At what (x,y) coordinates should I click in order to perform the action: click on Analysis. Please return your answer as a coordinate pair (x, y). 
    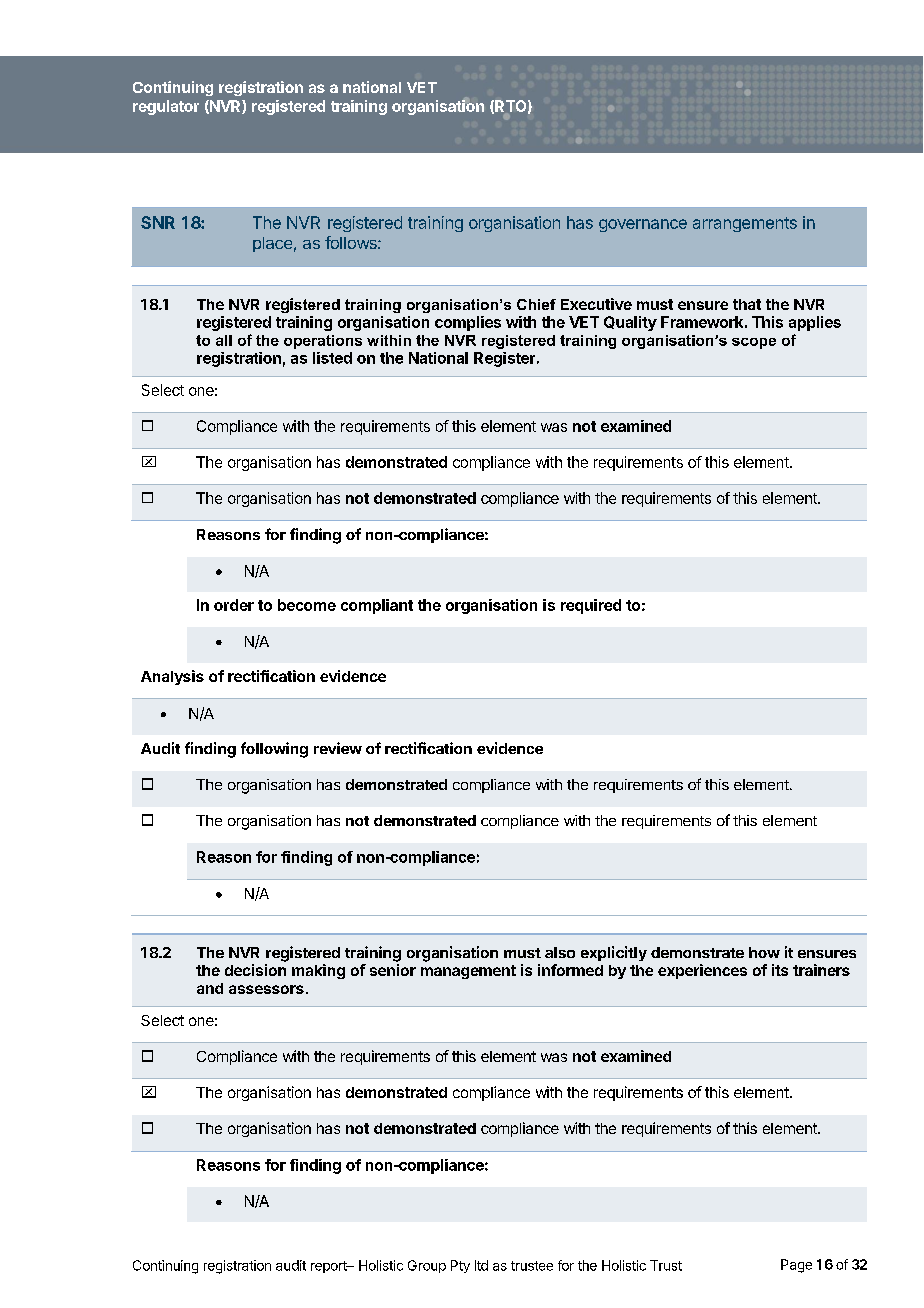
    Looking at the image, I should click on (172, 677).
